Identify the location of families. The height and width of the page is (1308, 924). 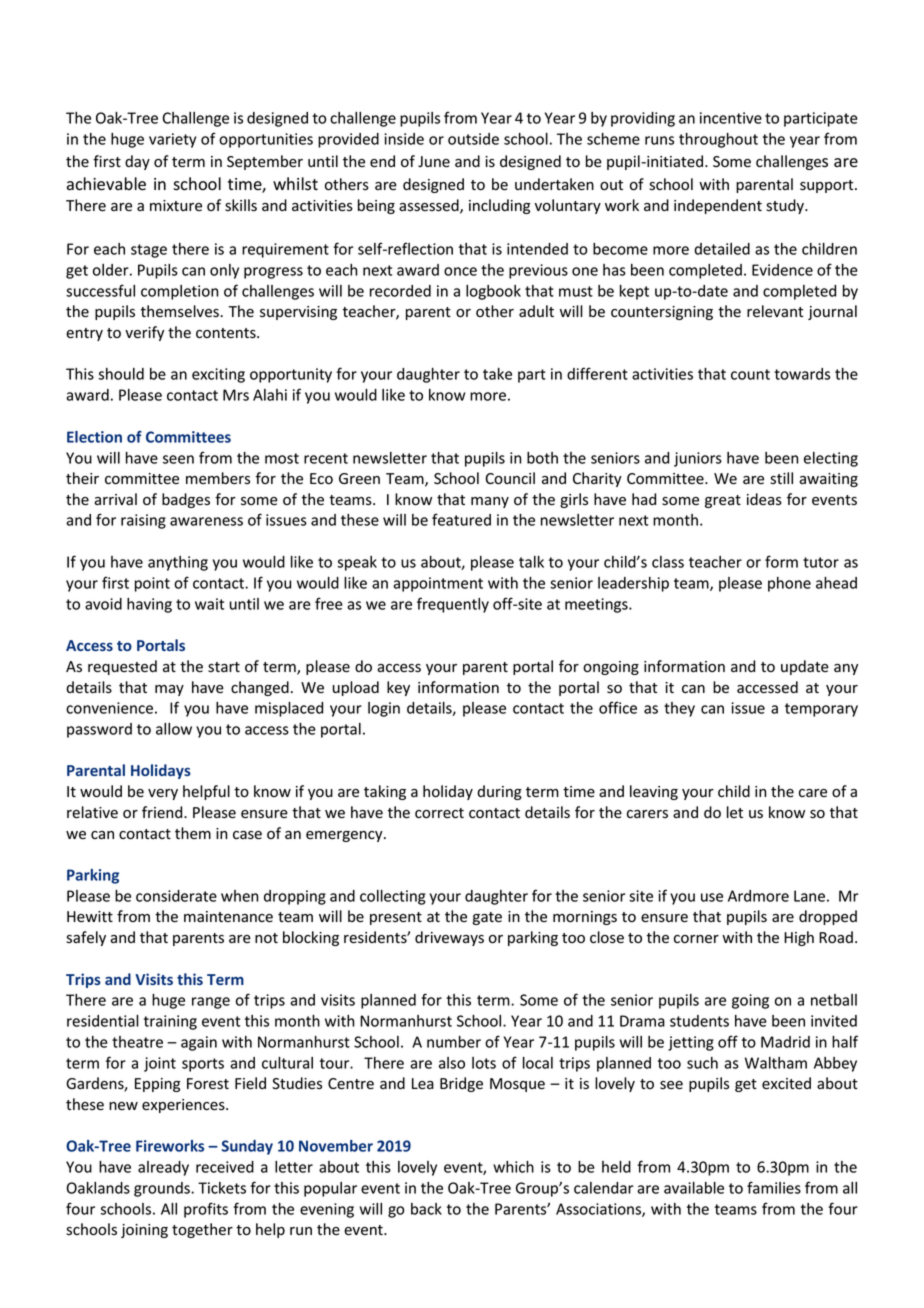
(774, 1187).
